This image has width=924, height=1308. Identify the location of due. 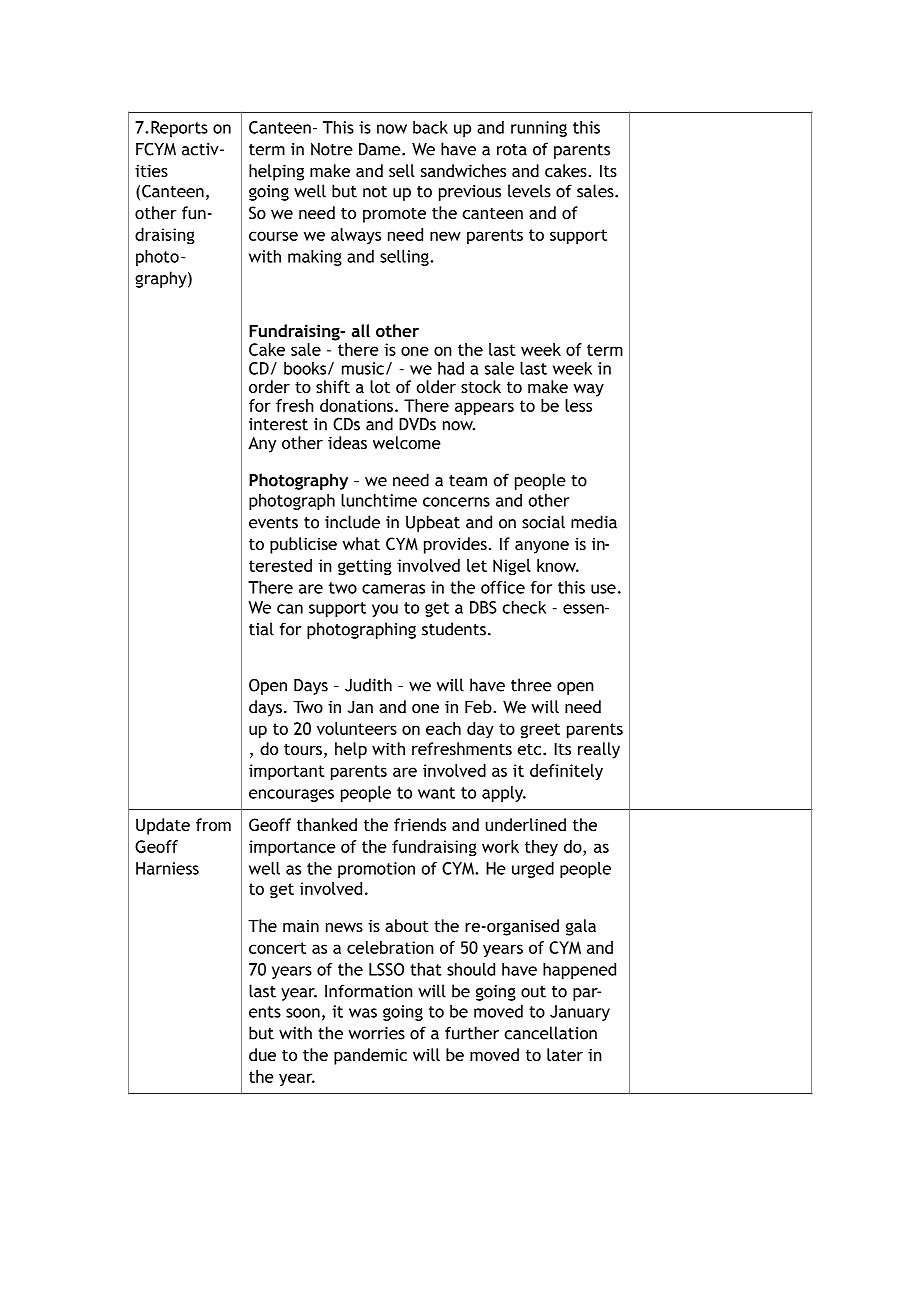
(262, 1054).
